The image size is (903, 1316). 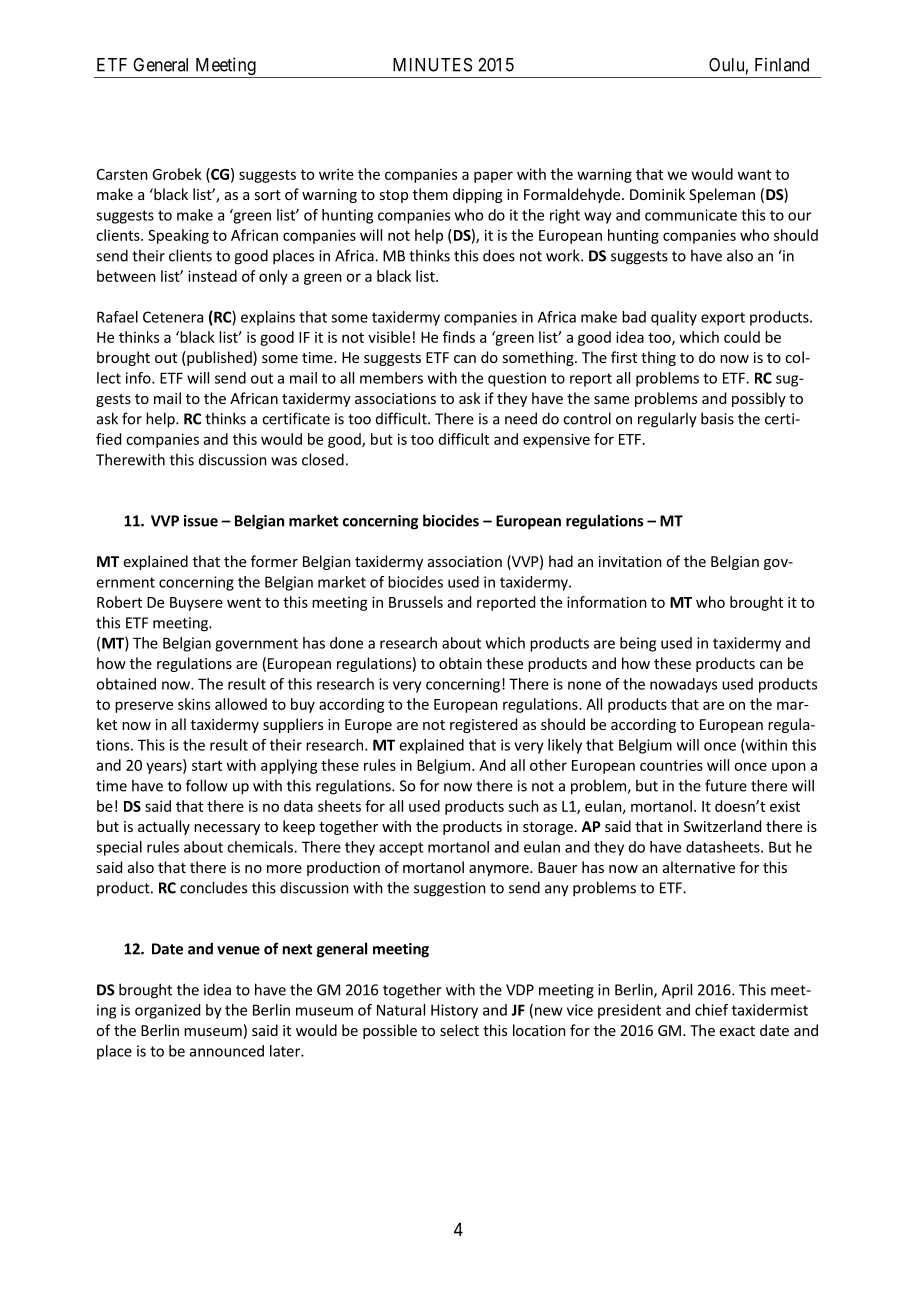 I want to click on Carsten, so click(x=122, y=174).
